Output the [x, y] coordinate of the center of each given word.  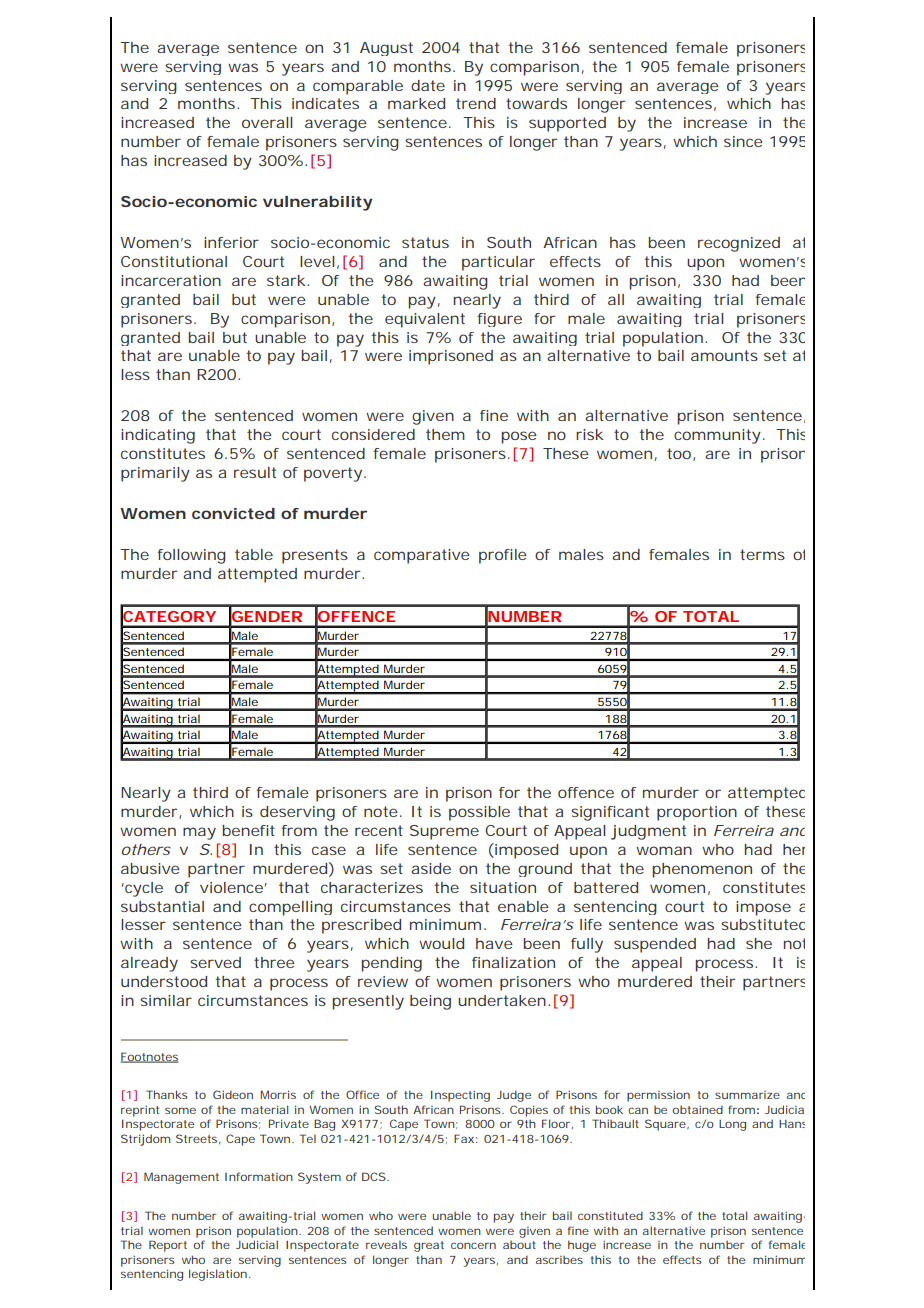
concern [473, 1245]
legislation [218, 1275]
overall [267, 122]
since [743, 141]
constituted [610, 1215]
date [428, 85]
